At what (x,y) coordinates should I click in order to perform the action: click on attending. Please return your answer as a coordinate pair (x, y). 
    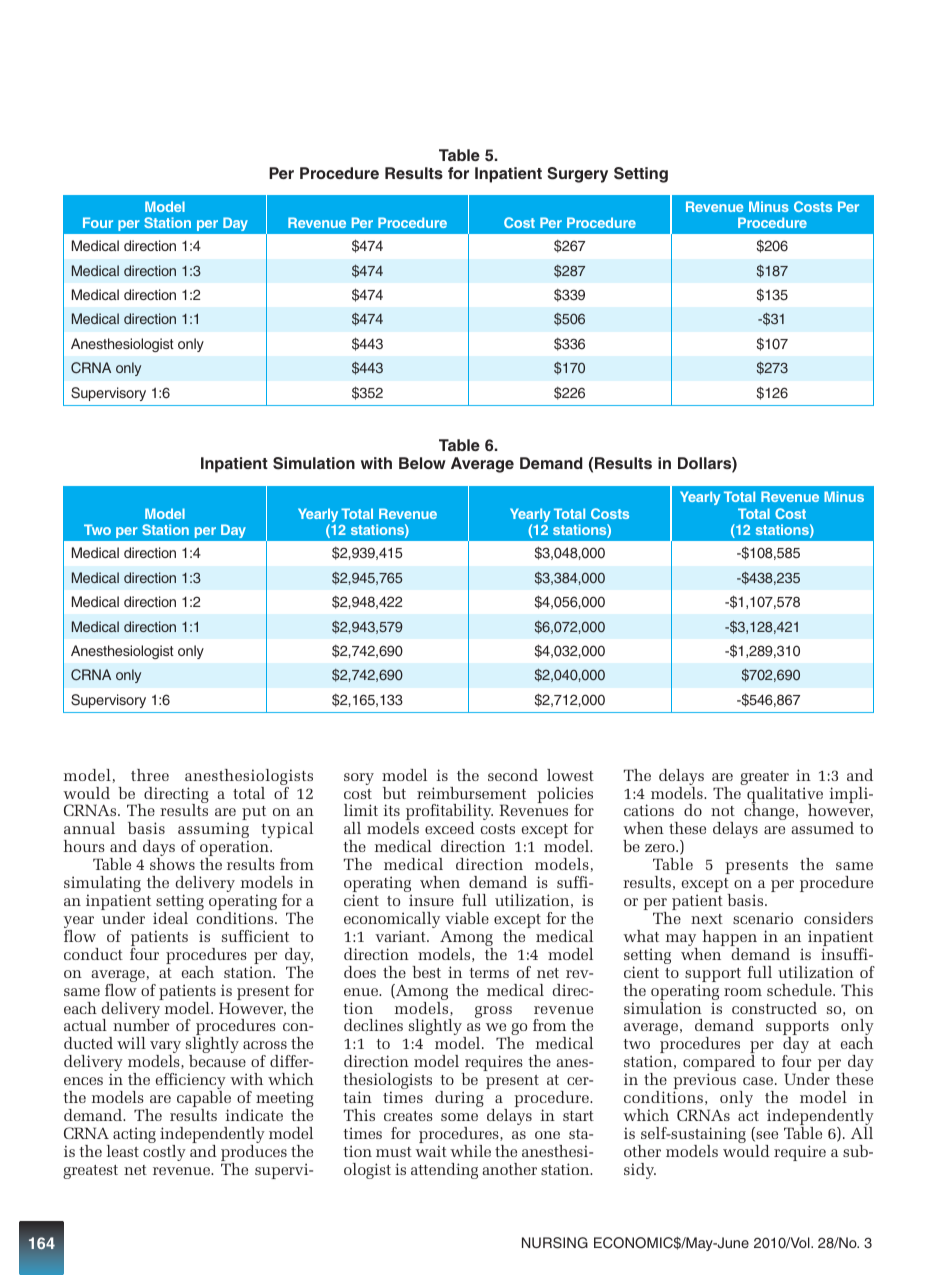
    Looking at the image, I should click on (444, 1171).
